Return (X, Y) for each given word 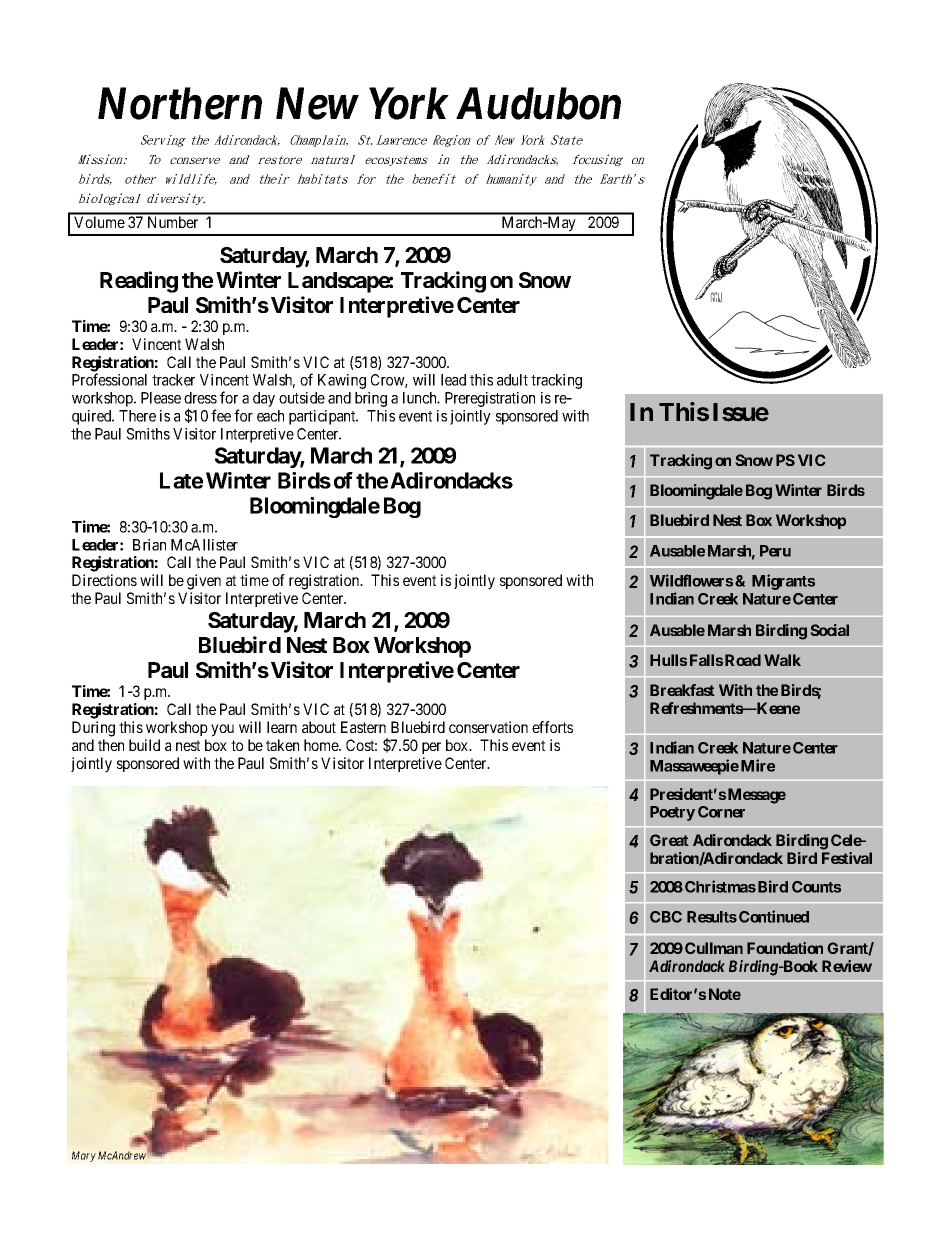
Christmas (720, 886)
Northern (180, 103)
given (204, 582)
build (144, 745)
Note (725, 994)
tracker (173, 380)
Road (743, 660)
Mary (84, 1156)
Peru (775, 551)
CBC (666, 917)
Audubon (538, 103)
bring (371, 399)
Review (847, 966)
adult (512, 380)
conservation (488, 727)
